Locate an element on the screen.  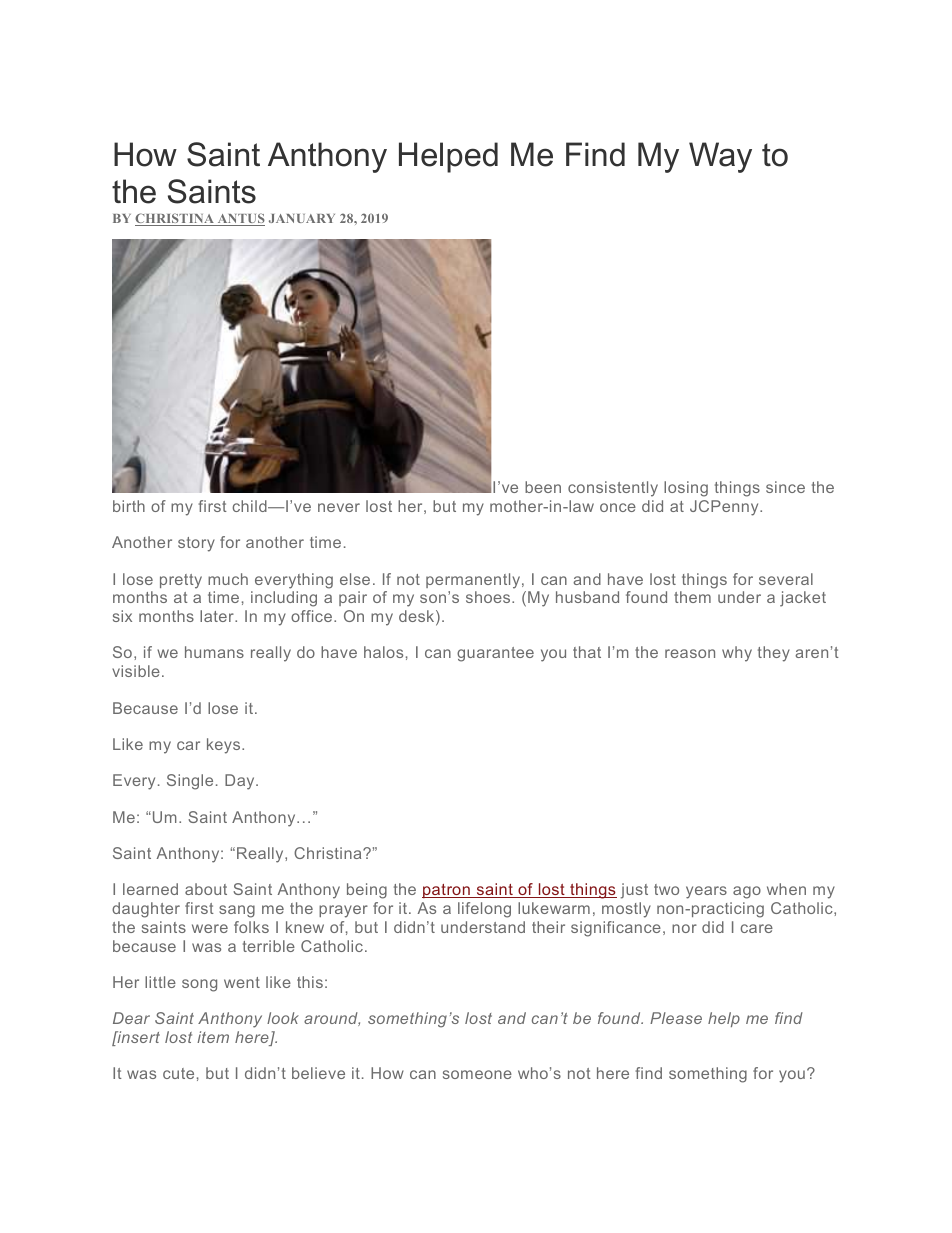
Way is located at coordinates (720, 157).
